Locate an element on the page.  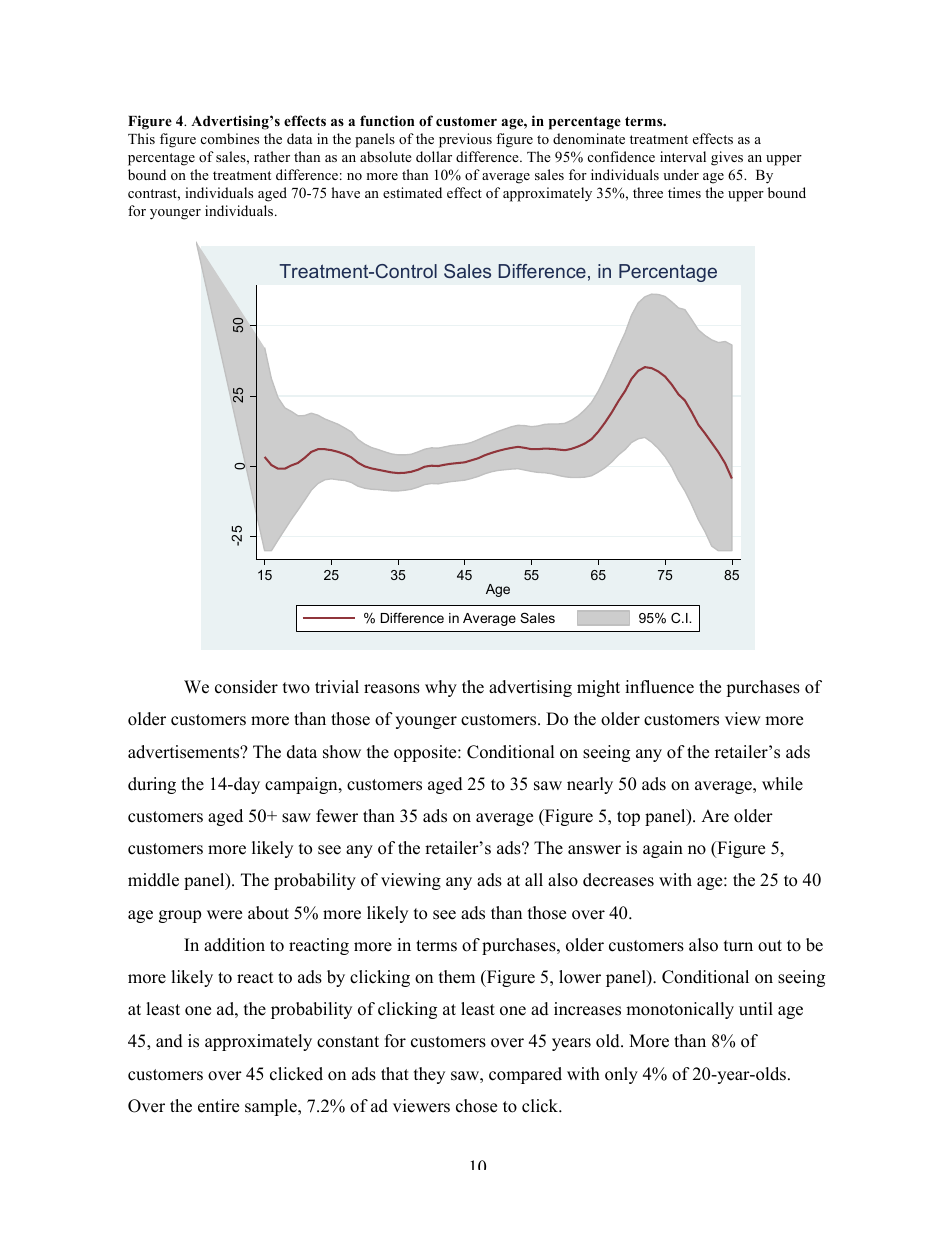
estimated is located at coordinates (412, 192).
